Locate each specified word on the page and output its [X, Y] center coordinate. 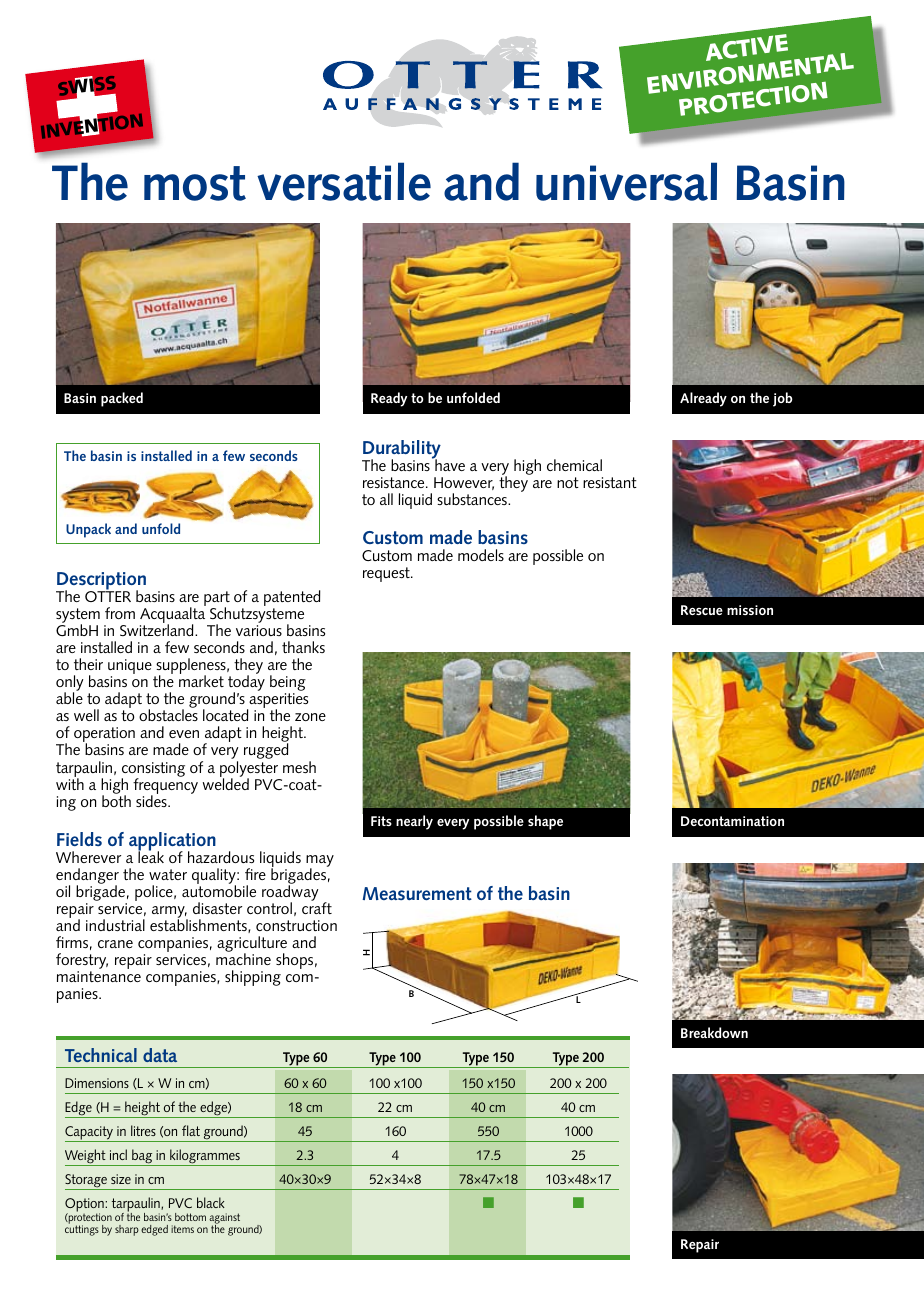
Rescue [702, 610]
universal [626, 181]
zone [310, 717]
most [195, 183]
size [121, 1179]
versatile [344, 181]
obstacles [168, 715]
